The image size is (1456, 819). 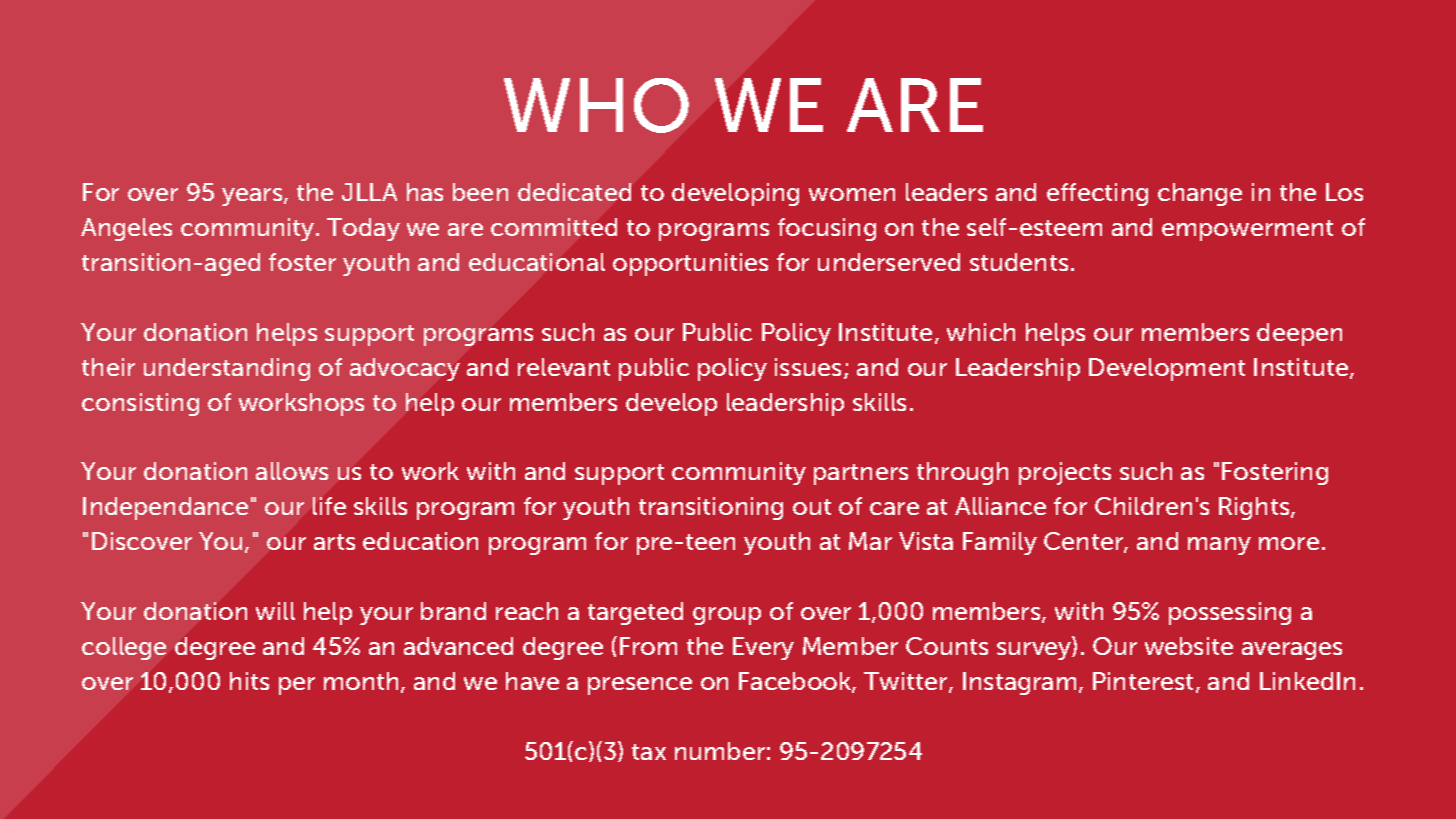 I want to click on years, so click(x=253, y=197).
